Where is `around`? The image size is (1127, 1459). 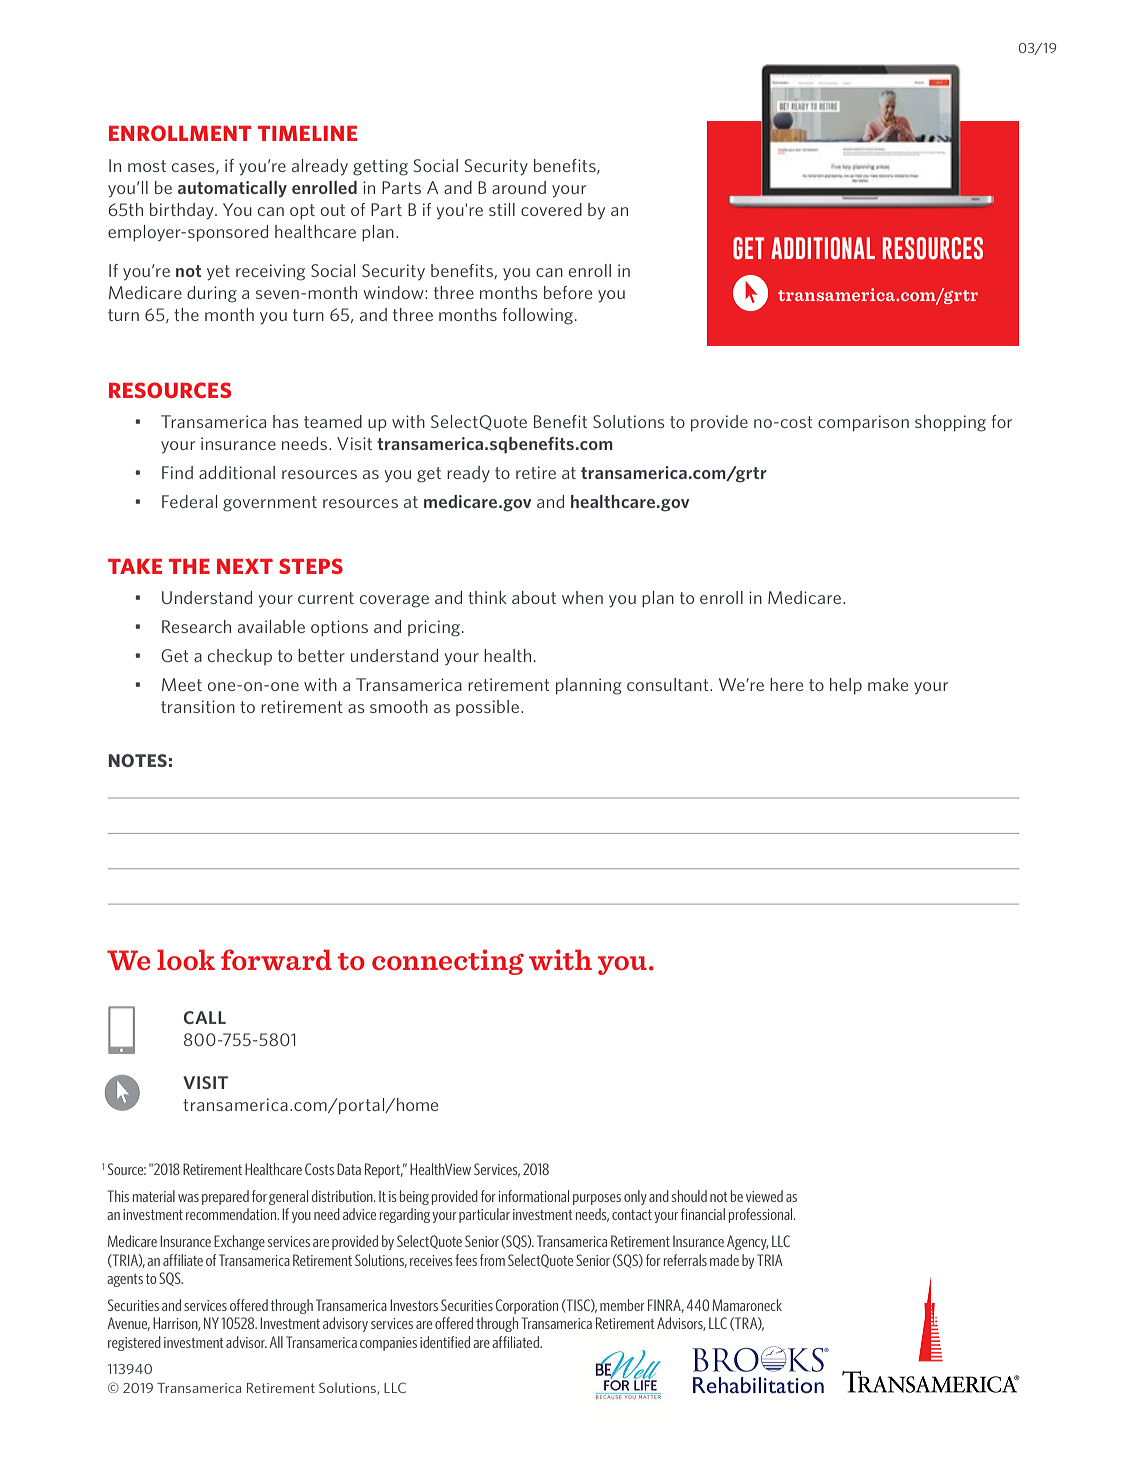
around is located at coordinates (519, 187).
